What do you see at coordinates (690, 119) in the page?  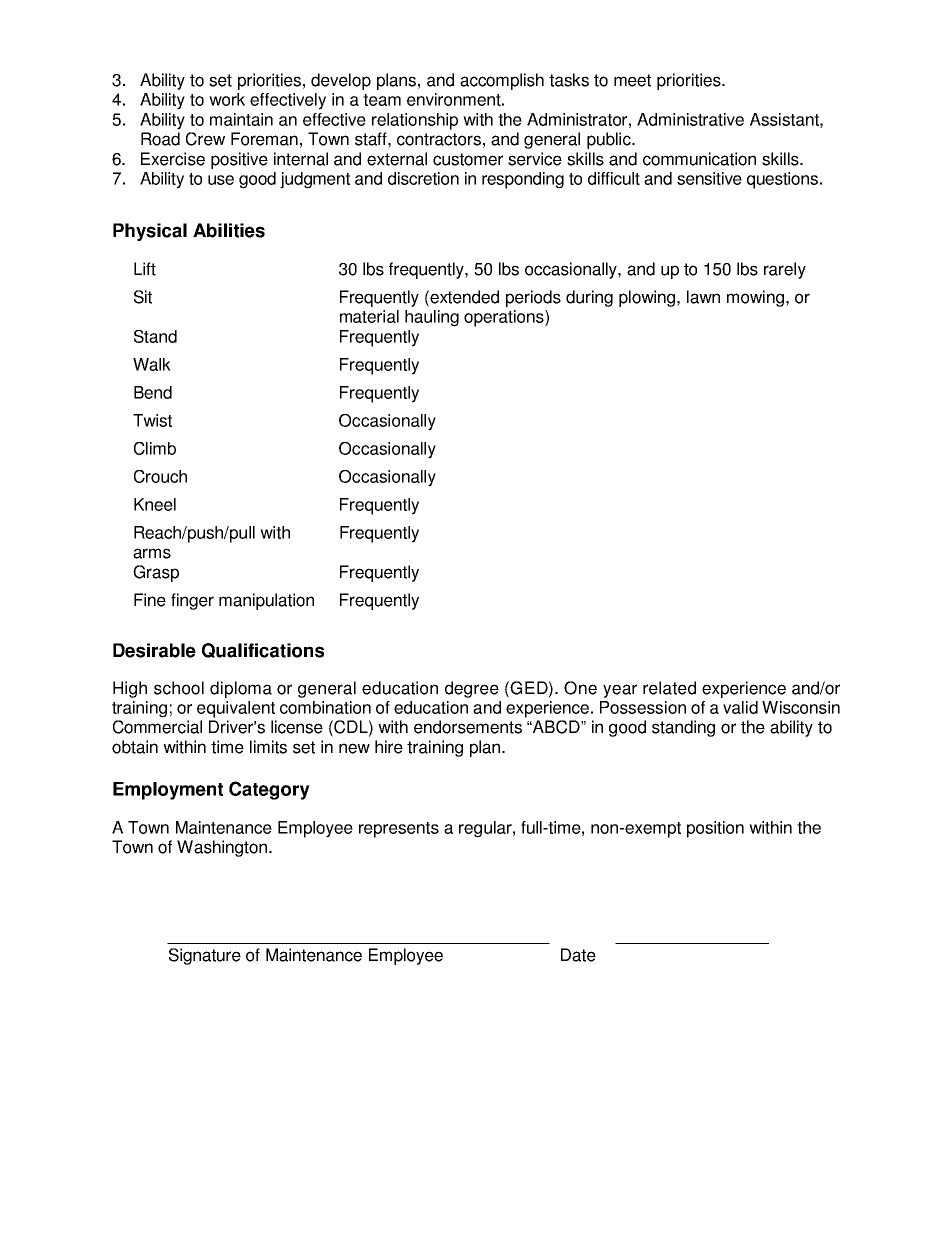 I see `Administrative` at bounding box center [690, 119].
